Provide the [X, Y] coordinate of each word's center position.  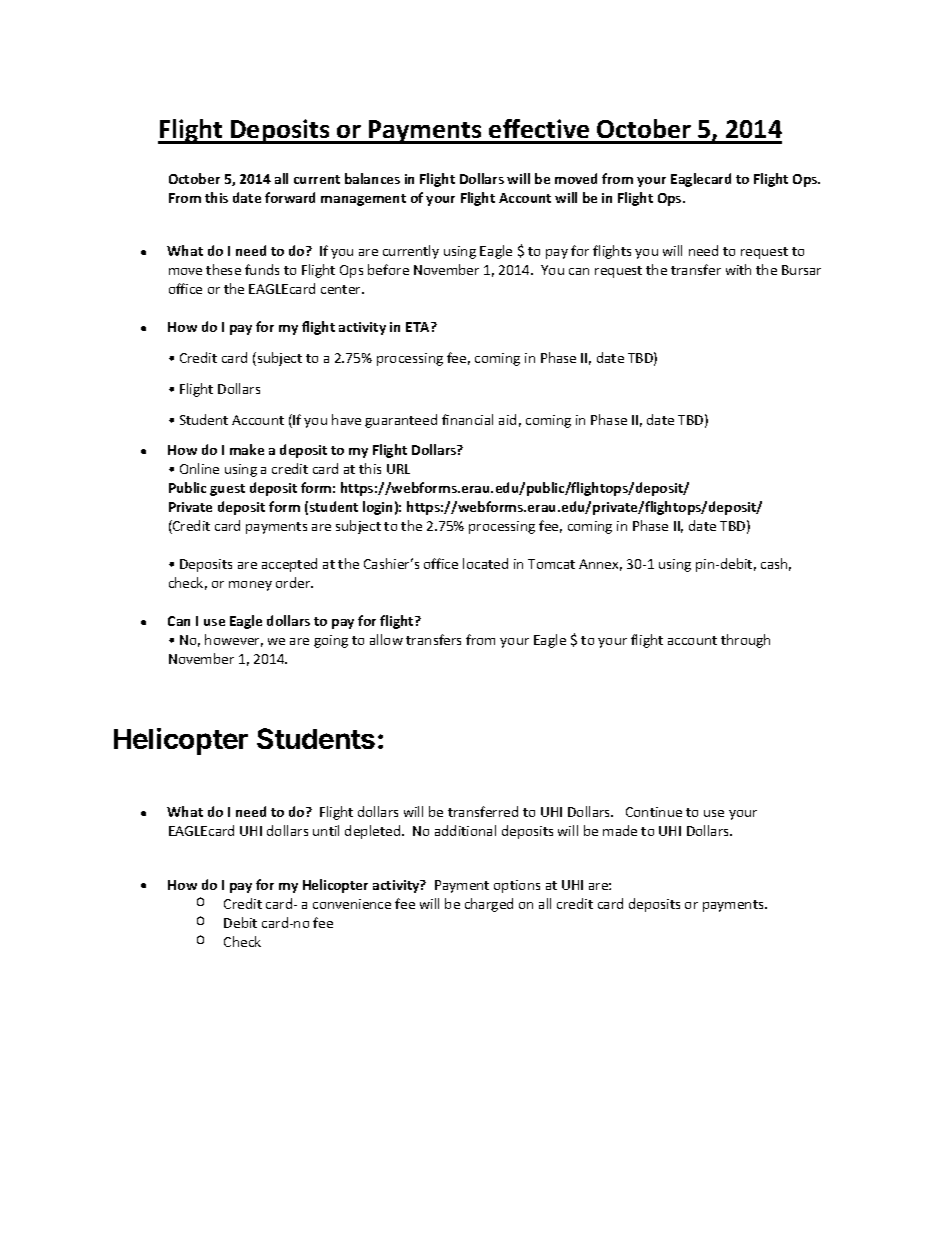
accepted [289, 565]
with [738, 269]
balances [372, 178]
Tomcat [551, 564]
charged [489, 905]
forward [290, 197]
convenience [352, 904]
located [485, 563]
